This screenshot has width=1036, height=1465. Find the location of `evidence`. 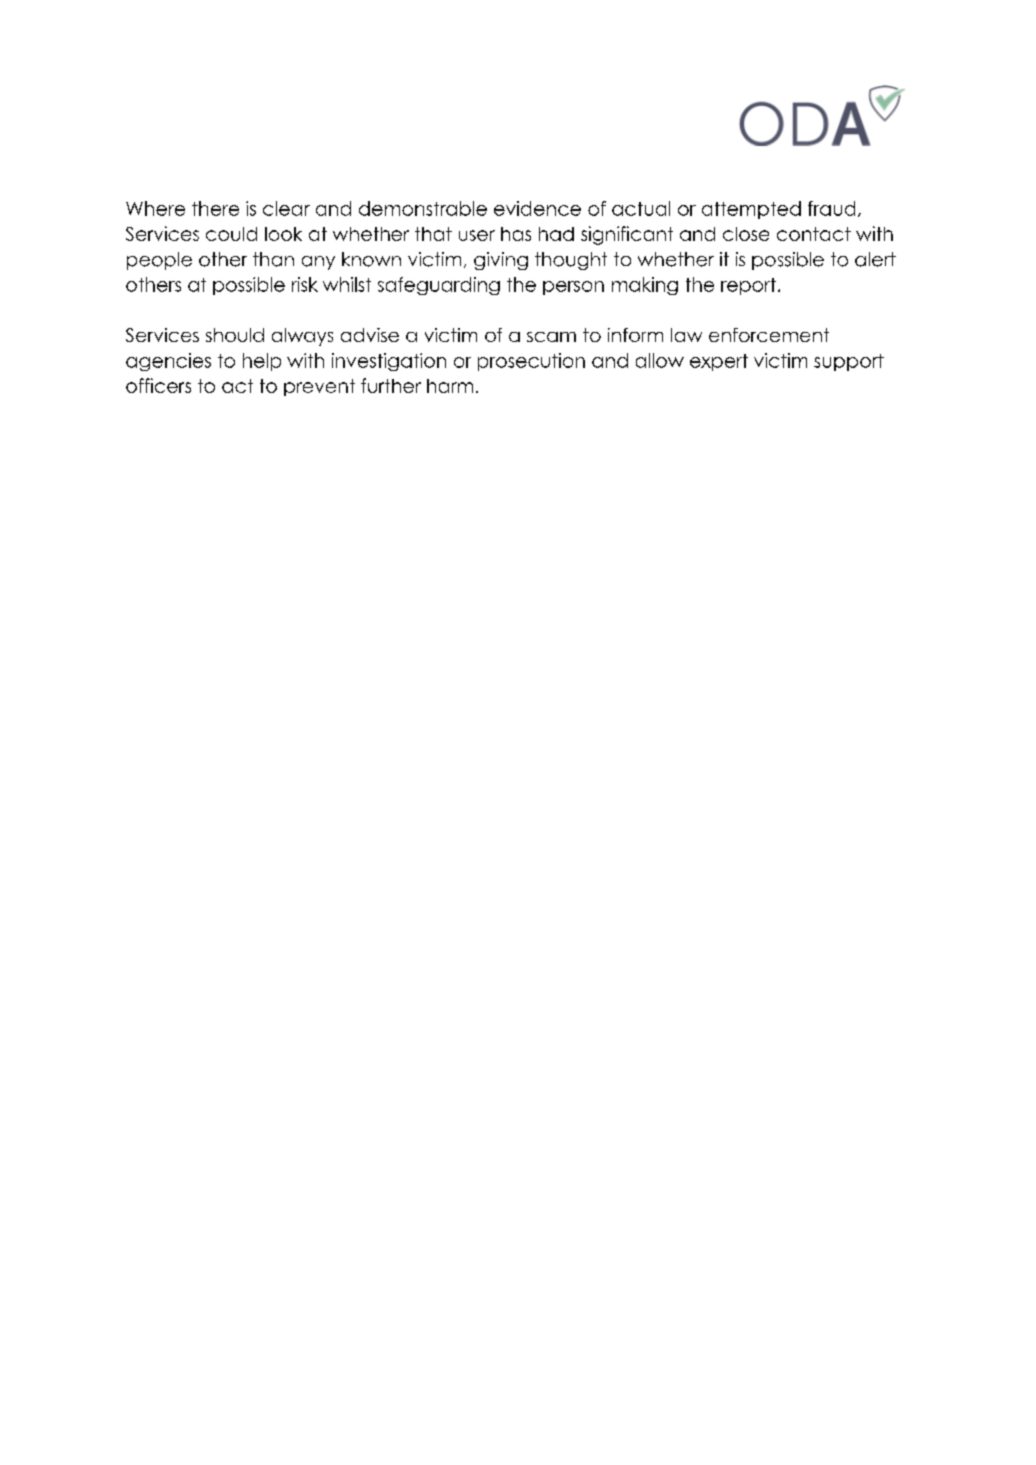

evidence is located at coordinates (537, 208).
